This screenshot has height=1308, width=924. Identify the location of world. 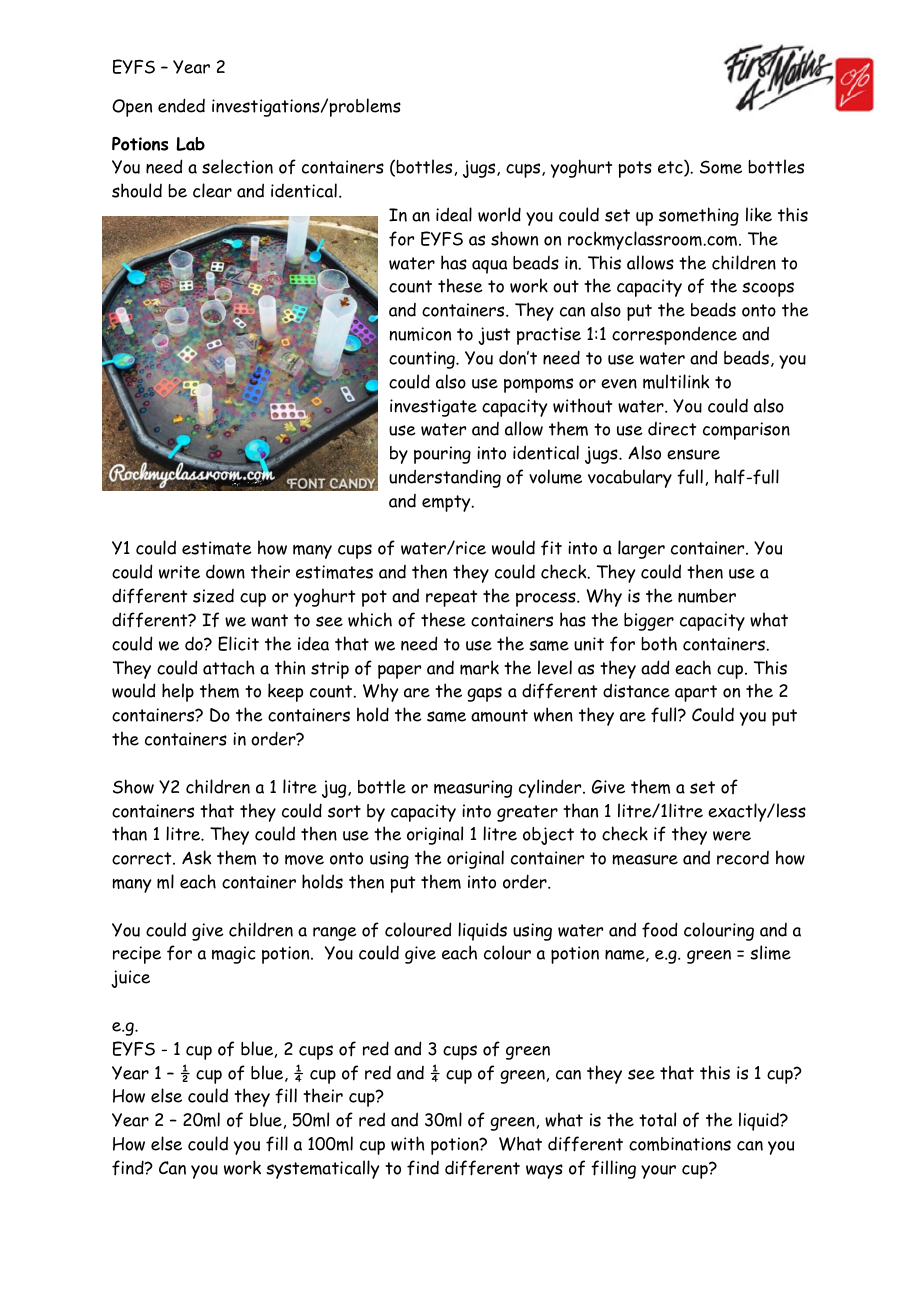
(499, 214).
